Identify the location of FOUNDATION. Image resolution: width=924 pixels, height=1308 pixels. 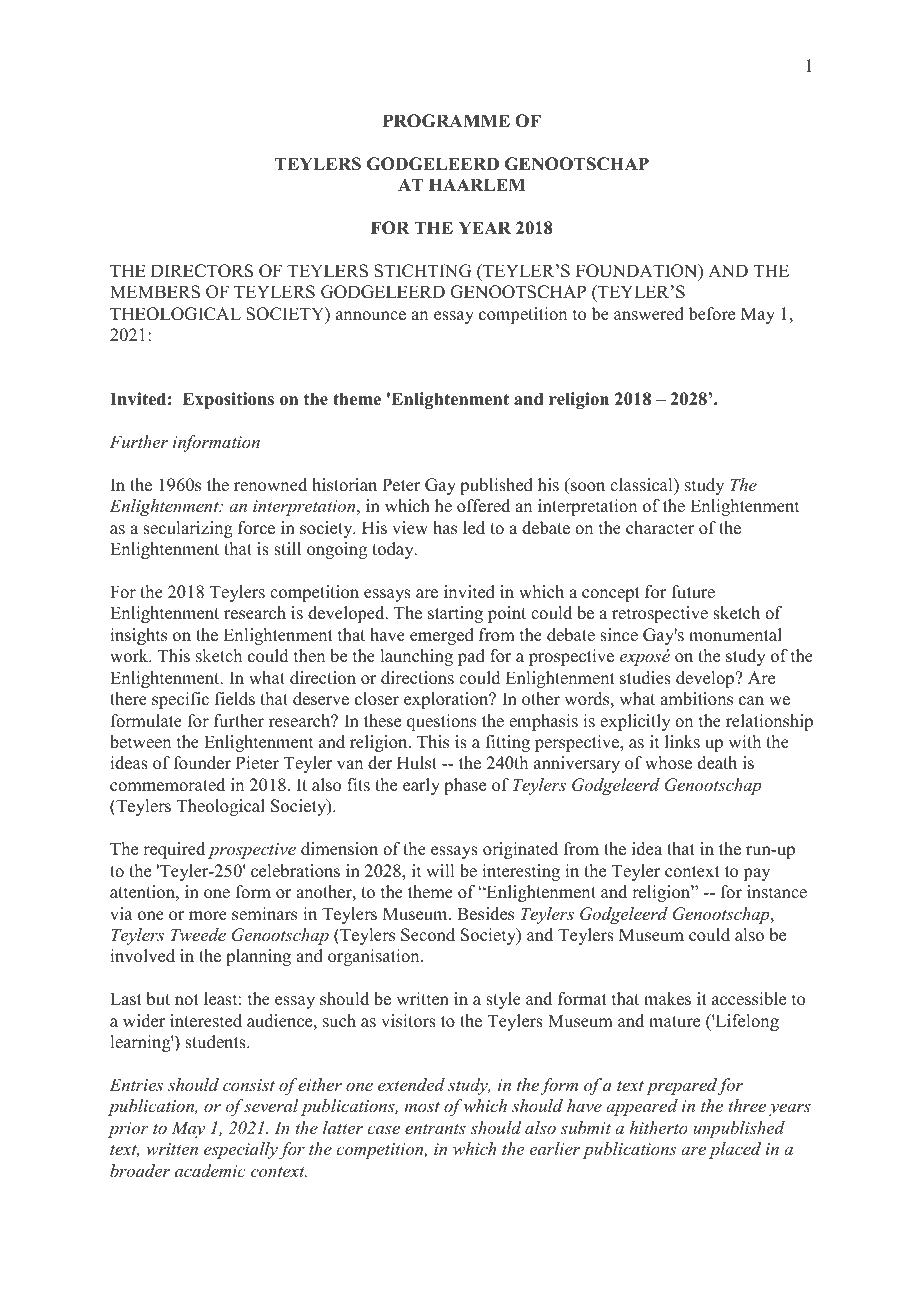
(638, 272).
